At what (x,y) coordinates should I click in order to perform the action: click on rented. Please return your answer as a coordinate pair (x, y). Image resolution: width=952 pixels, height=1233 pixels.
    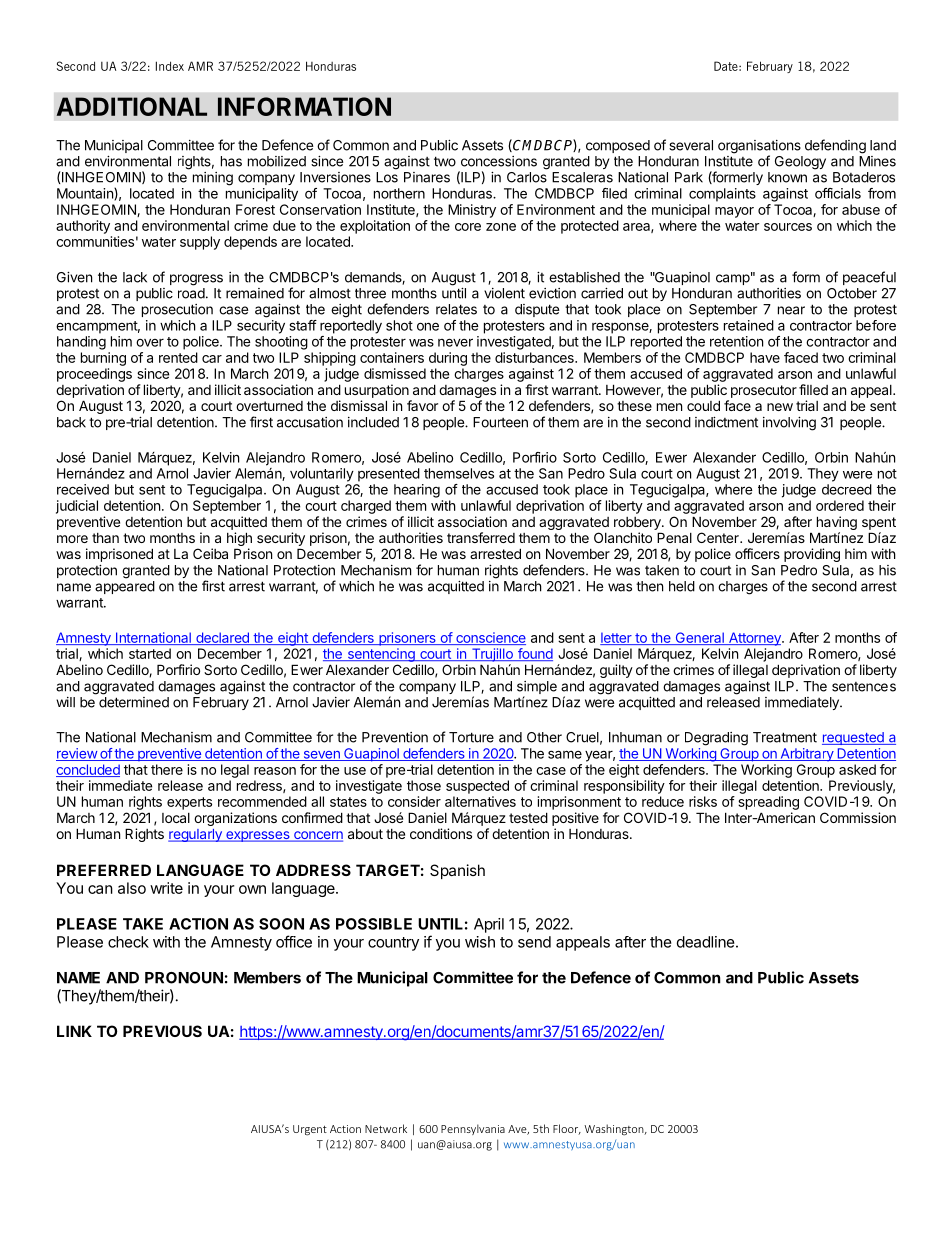
    Looking at the image, I should click on (178, 357).
